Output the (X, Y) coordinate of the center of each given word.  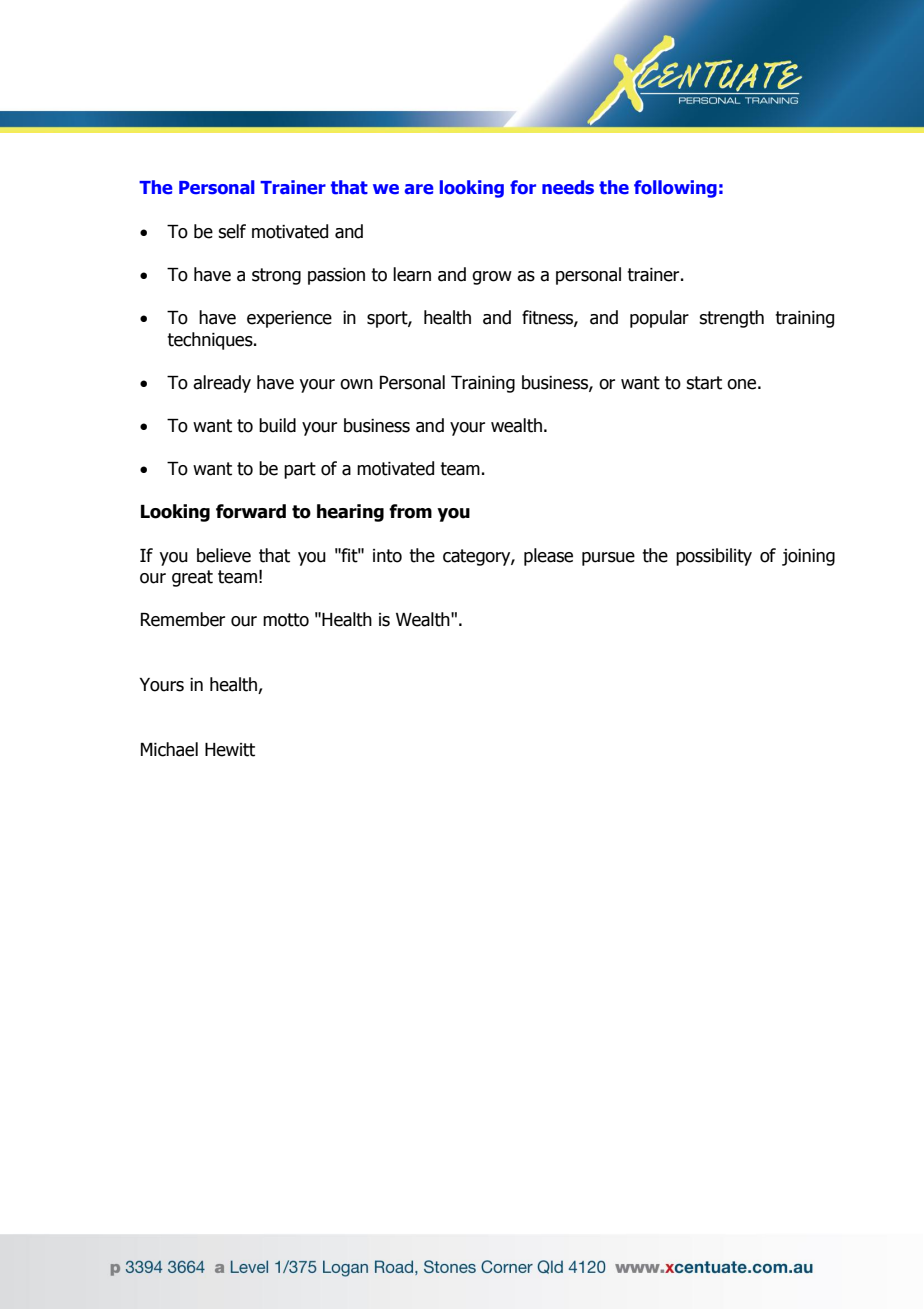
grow (492, 278)
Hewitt (230, 750)
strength (731, 319)
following (675, 189)
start (704, 383)
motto (286, 620)
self (232, 231)
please (548, 557)
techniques (211, 341)
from (410, 511)
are (419, 189)
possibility (714, 557)
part (300, 470)
